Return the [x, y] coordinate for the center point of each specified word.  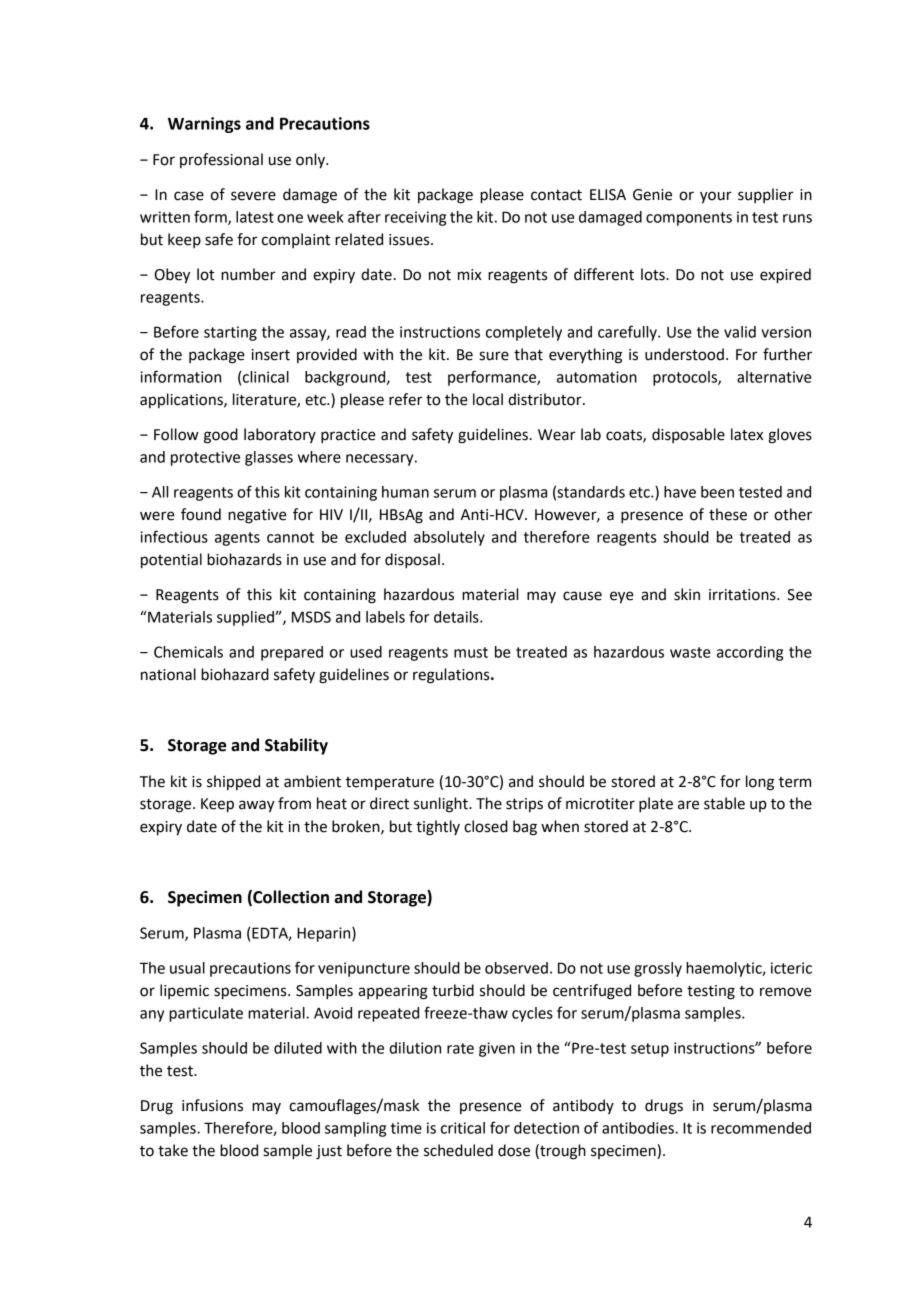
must [471, 652]
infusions [212, 1105]
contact [556, 195]
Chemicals [188, 652]
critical [463, 1128]
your [716, 197]
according [750, 653]
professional [221, 160]
